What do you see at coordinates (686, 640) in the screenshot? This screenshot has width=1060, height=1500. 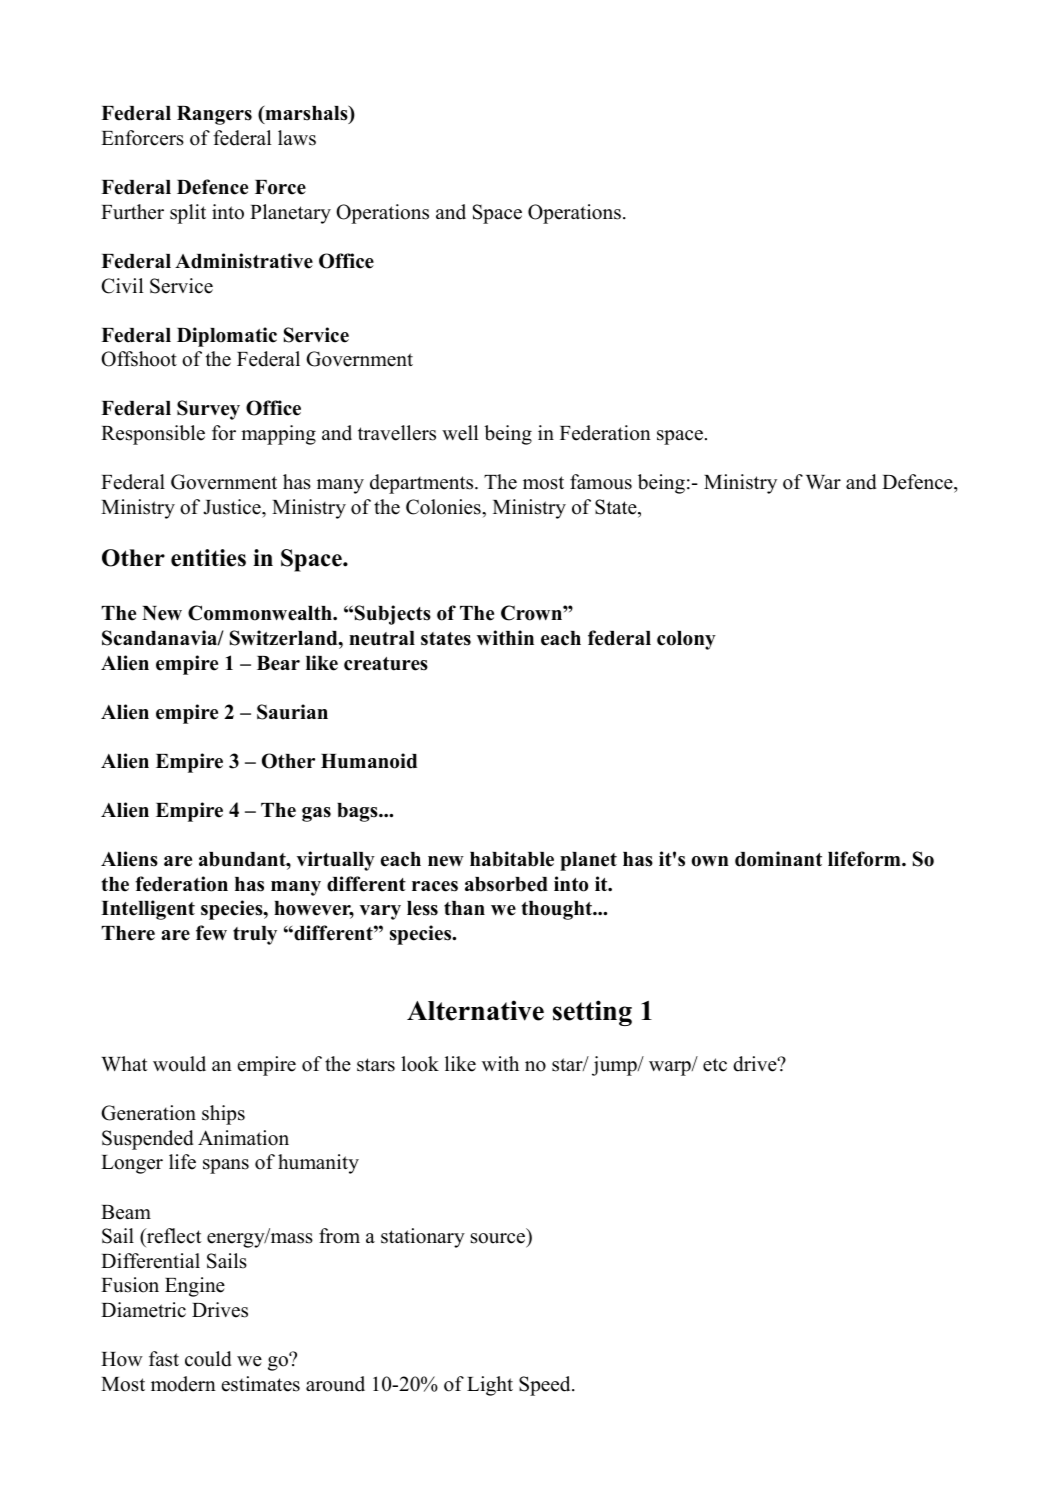 I see `colony` at bounding box center [686, 640].
